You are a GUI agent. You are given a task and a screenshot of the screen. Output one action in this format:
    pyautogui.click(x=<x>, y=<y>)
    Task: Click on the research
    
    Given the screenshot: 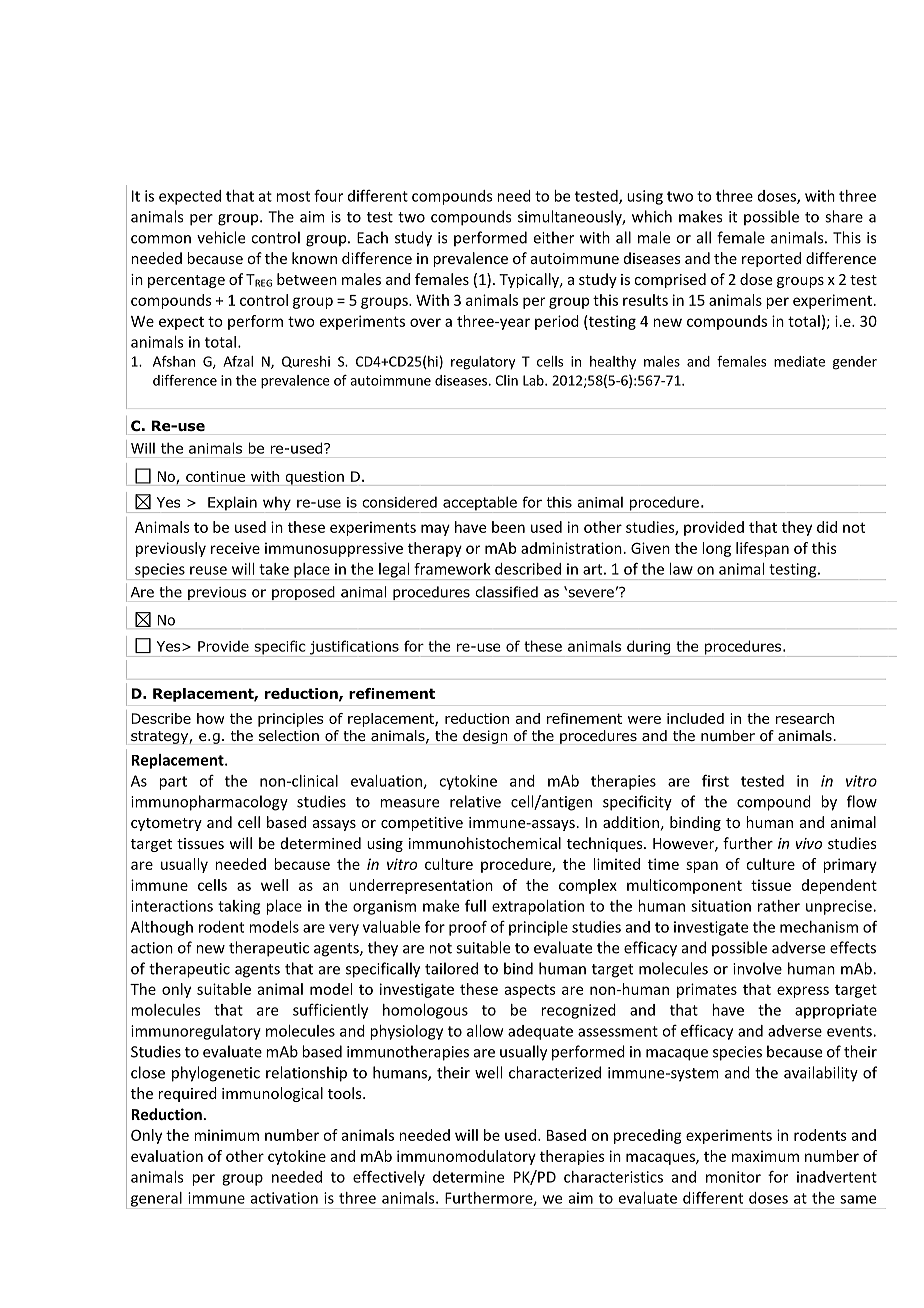 What is the action you would take?
    pyautogui.click(x=805, y=718)
